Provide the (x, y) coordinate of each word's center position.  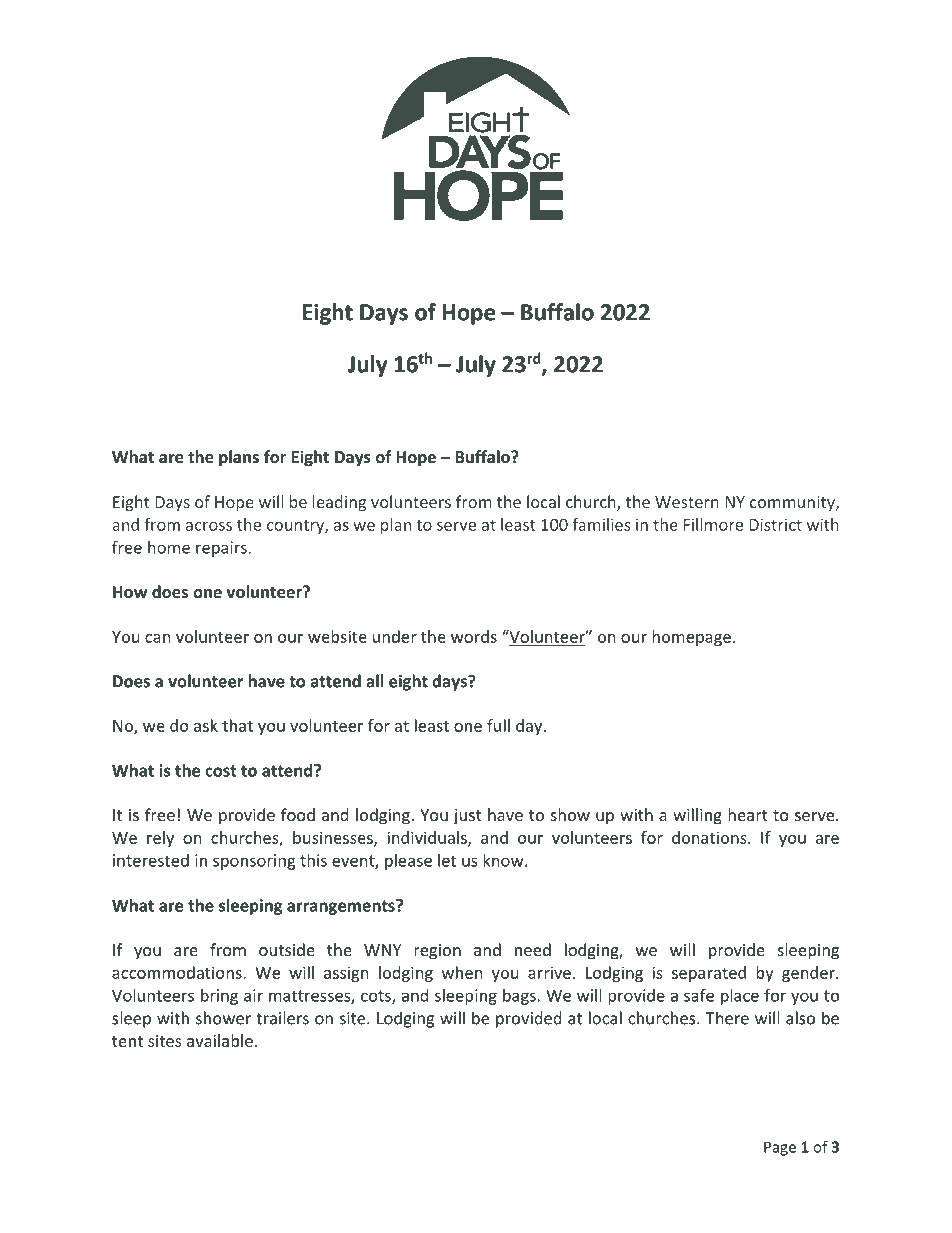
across (209, 526)
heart (748, 814)
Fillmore (713, 524)
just (467, 817)
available (220, 1040)
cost (221, 771)
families (601, 524)
